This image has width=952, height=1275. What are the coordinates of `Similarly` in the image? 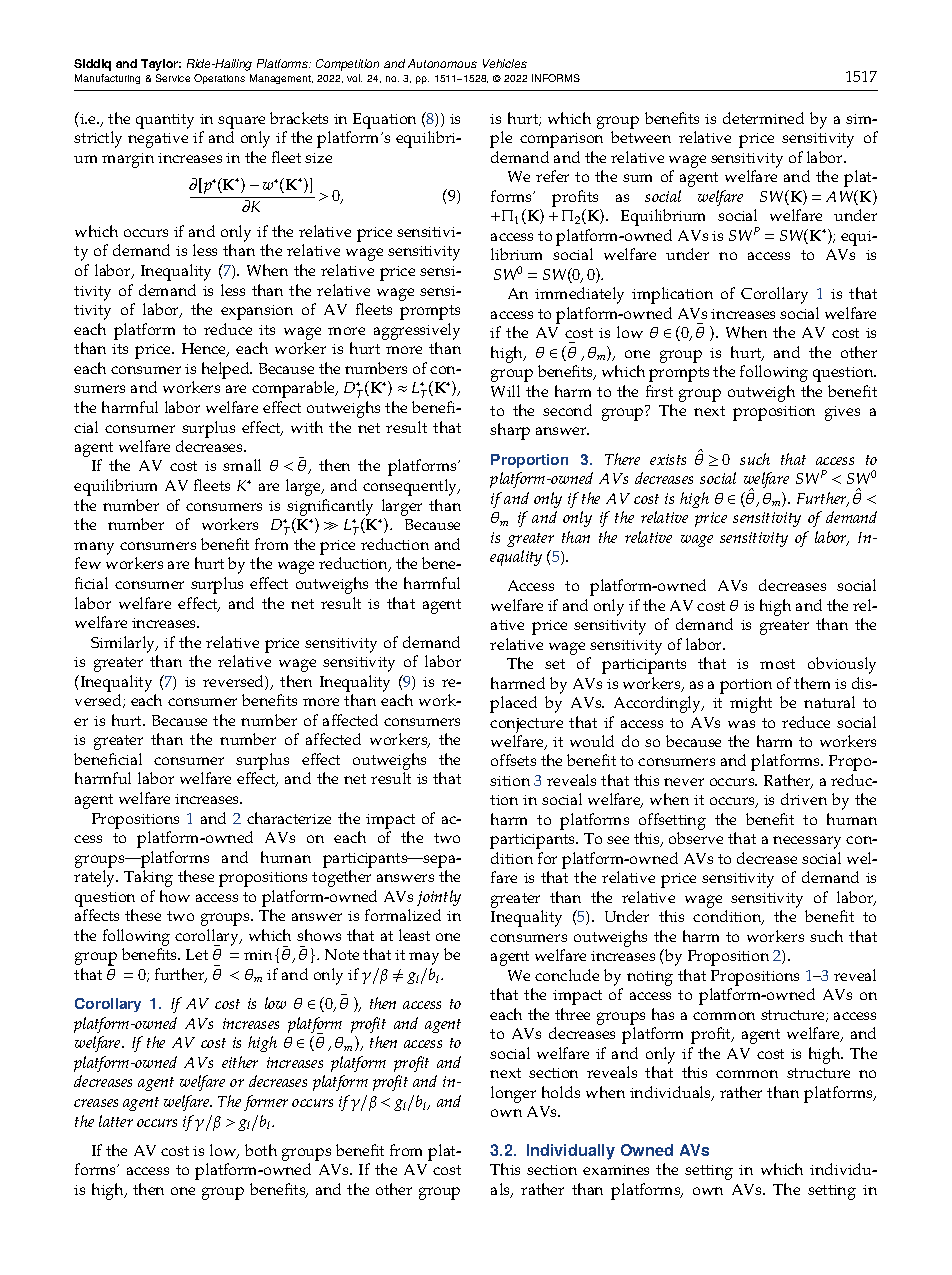 It's located at (124, 644).
